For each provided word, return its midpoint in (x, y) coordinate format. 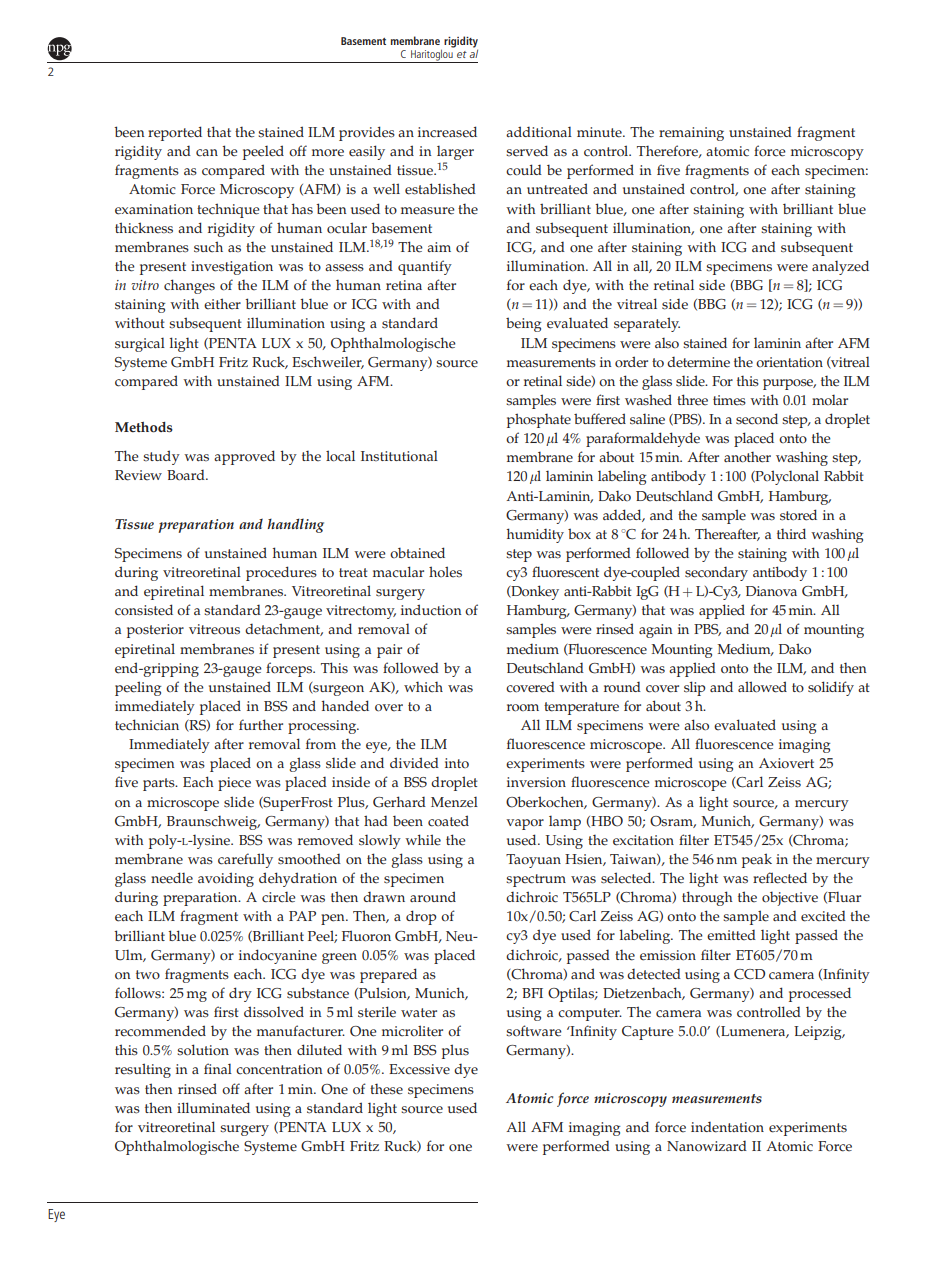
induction (431, 610)
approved (244, 457)
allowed (762, 687)
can (207, 153)
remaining (691, 134)
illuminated (213, 1108)
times (729, 400)
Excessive (419, 1069)
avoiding (226, 879)
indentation (727, 1127)
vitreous (214, 629)
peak (757, 860)
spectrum (536, 880)
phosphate (539, 420)
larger (455, 154)
